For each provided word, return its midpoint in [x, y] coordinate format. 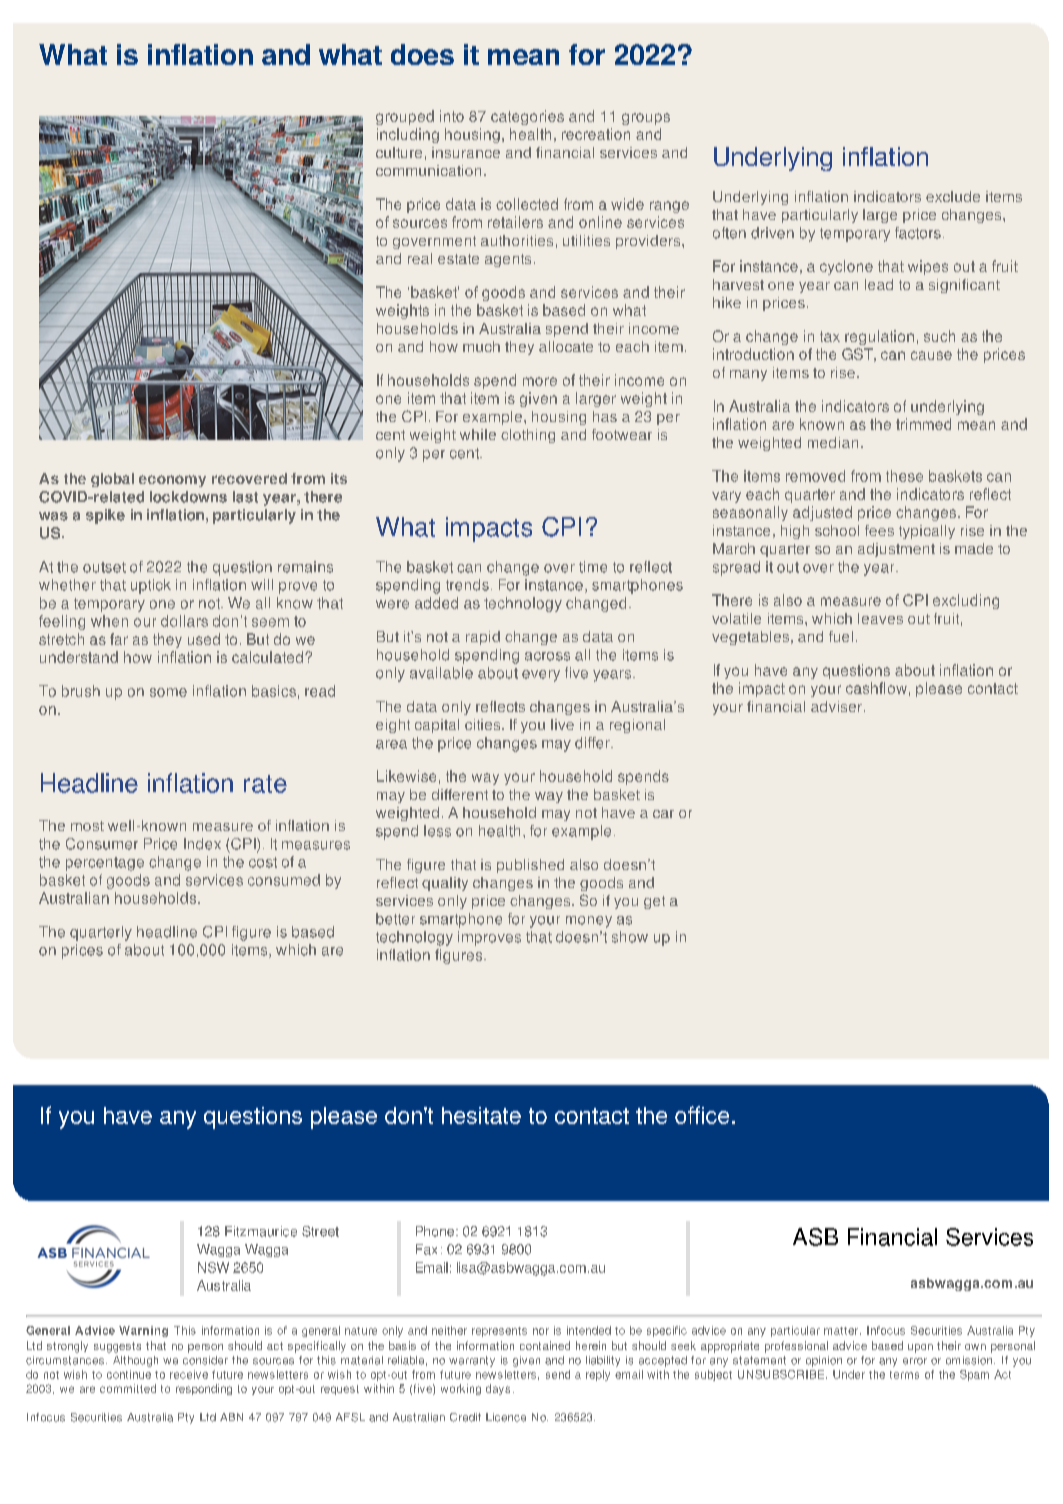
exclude [953, 196]
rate [265, 784]
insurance [466, 152]
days [498, 1389]
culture [399, 152]
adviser [838, 706]
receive [189, 1374]
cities [484, 724]
